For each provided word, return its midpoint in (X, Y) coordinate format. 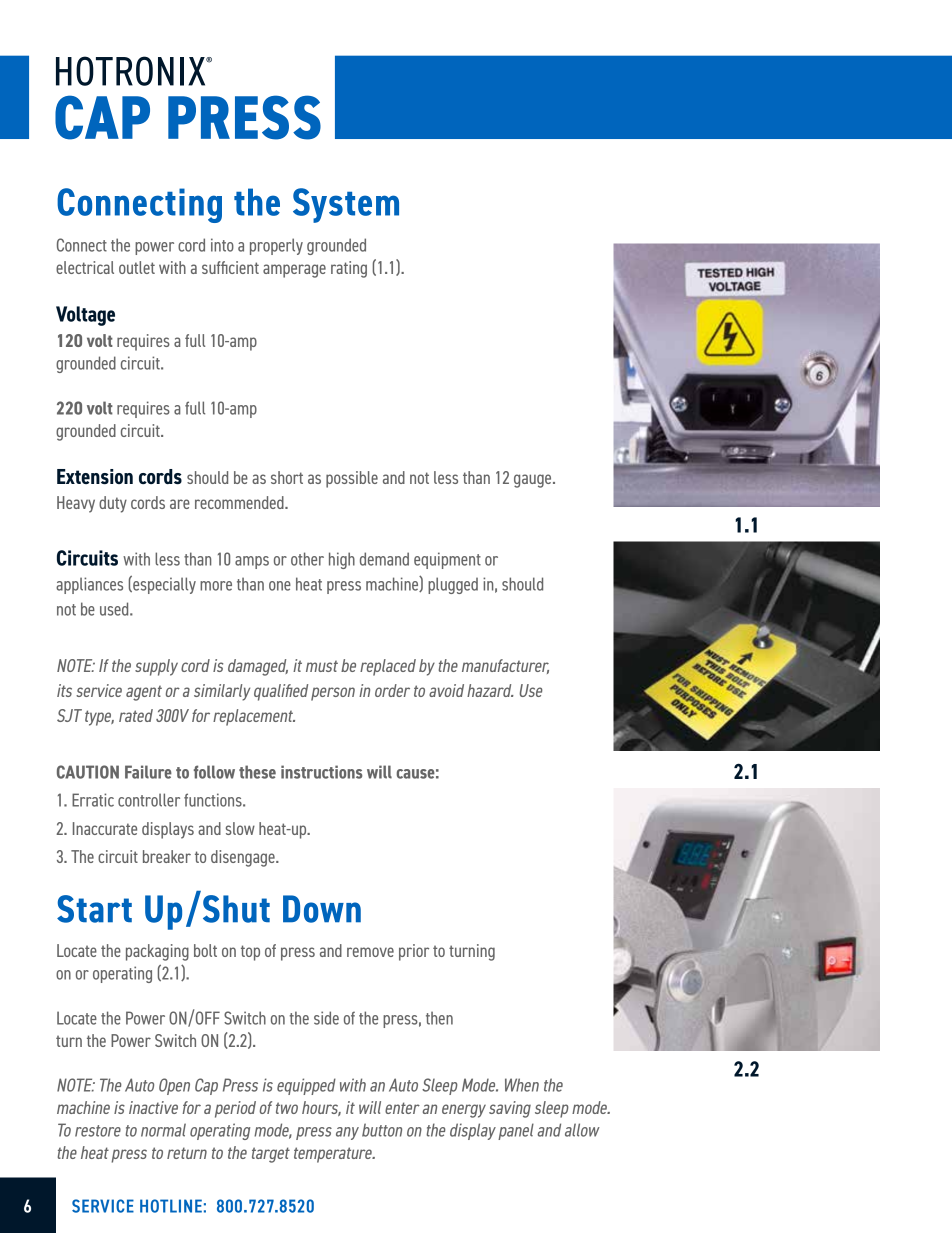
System (346, 205)
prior (414, 952)
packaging (157, 952)
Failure (148, 772)
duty (113, 504)
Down (322, 909)
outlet (137, 267)
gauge (534, 481)
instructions (322, 772)
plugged (453, 585)
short (287, 477)
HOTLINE (171, 1206)
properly (276, 246)
